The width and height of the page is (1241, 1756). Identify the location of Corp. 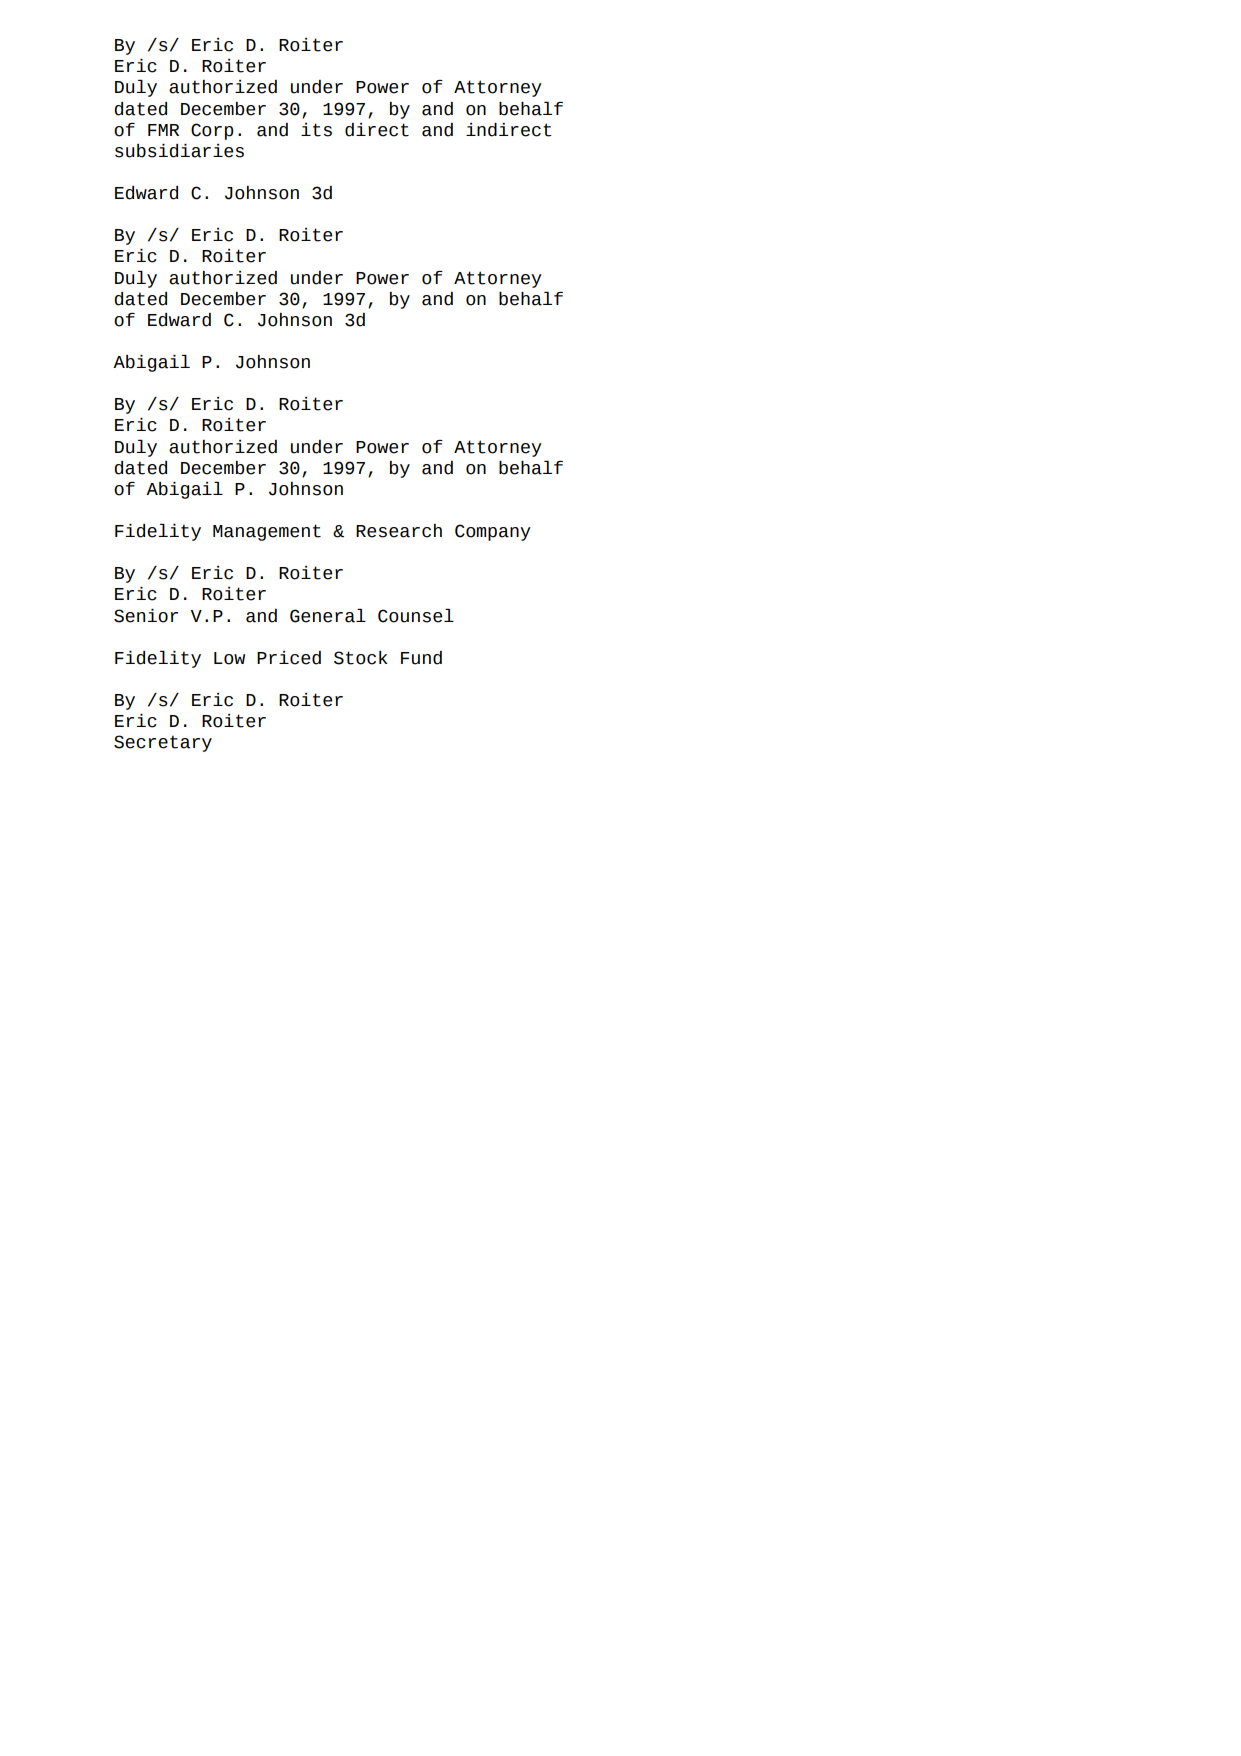
(212, 131).
